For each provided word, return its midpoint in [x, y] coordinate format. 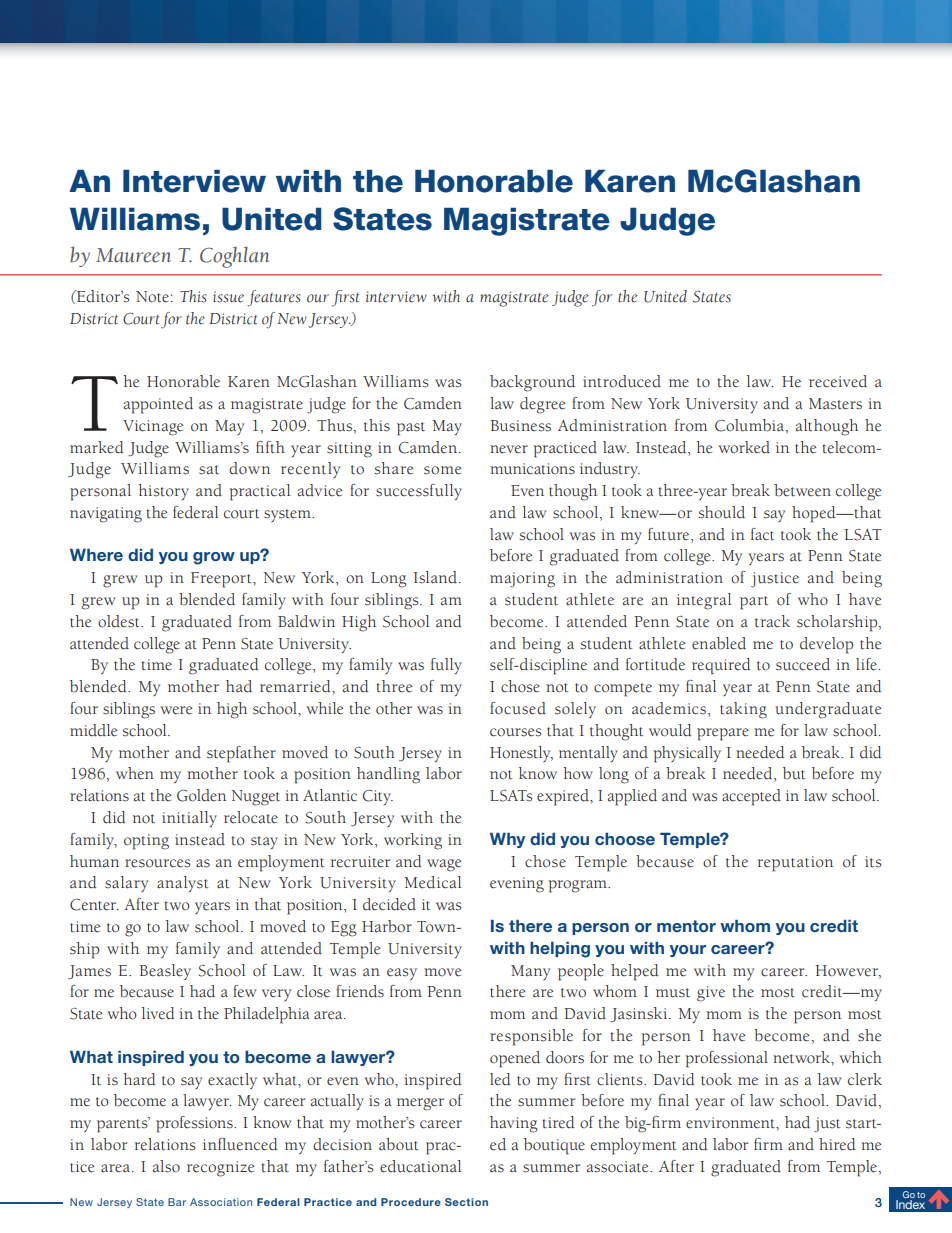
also [166, 1166]
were [176, 710]
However [847, 971]
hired [837, 1144]
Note [152, 297]
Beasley [165, 972]
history [163, 492]
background [532, 383]
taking [743, 710]
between [802, 490]
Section [466, 1202]
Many [530, 972]
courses [515, 732]
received [838, 381]
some [442, 470]
